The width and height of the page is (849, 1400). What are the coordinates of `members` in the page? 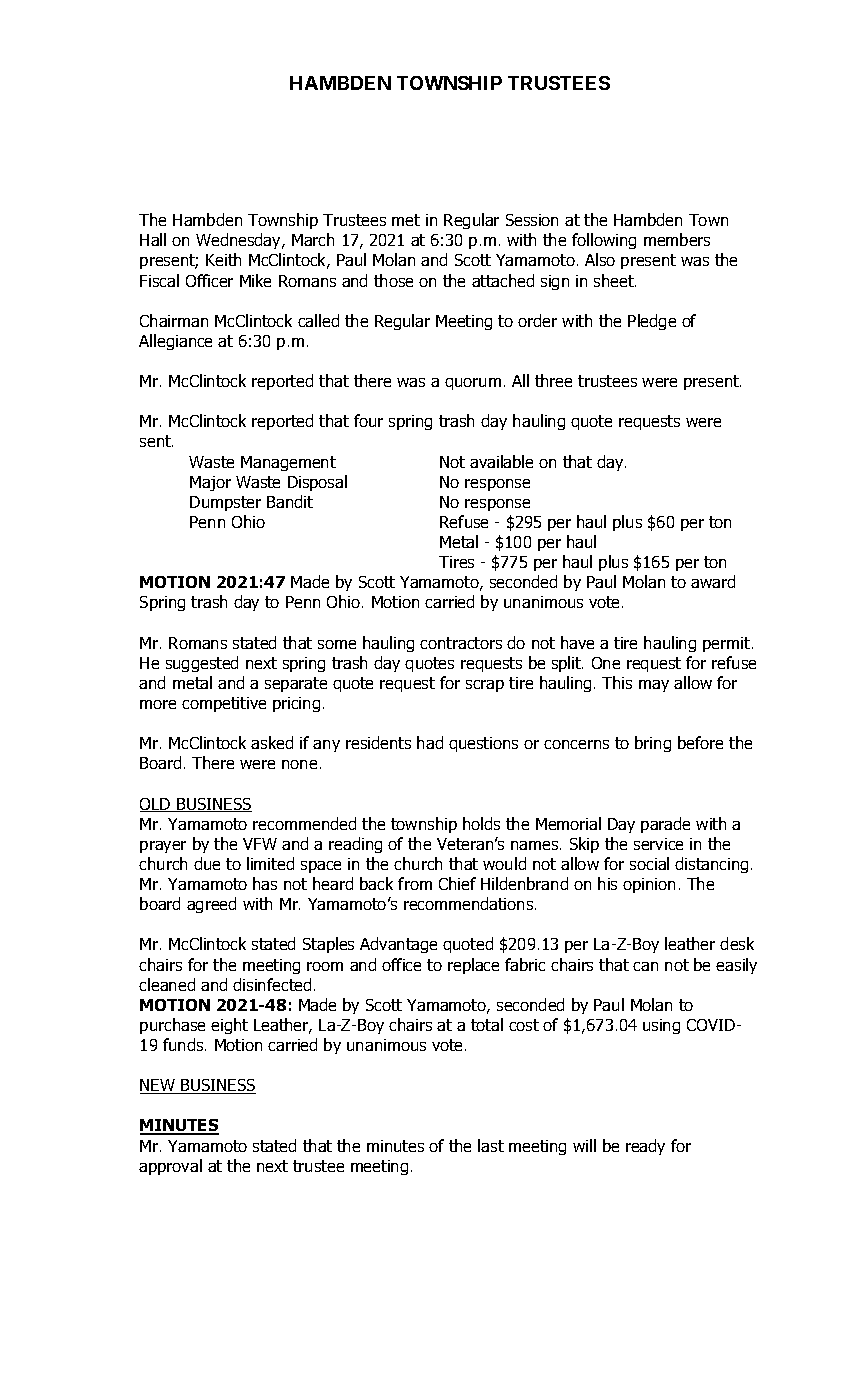 It's located at (677, 239).
